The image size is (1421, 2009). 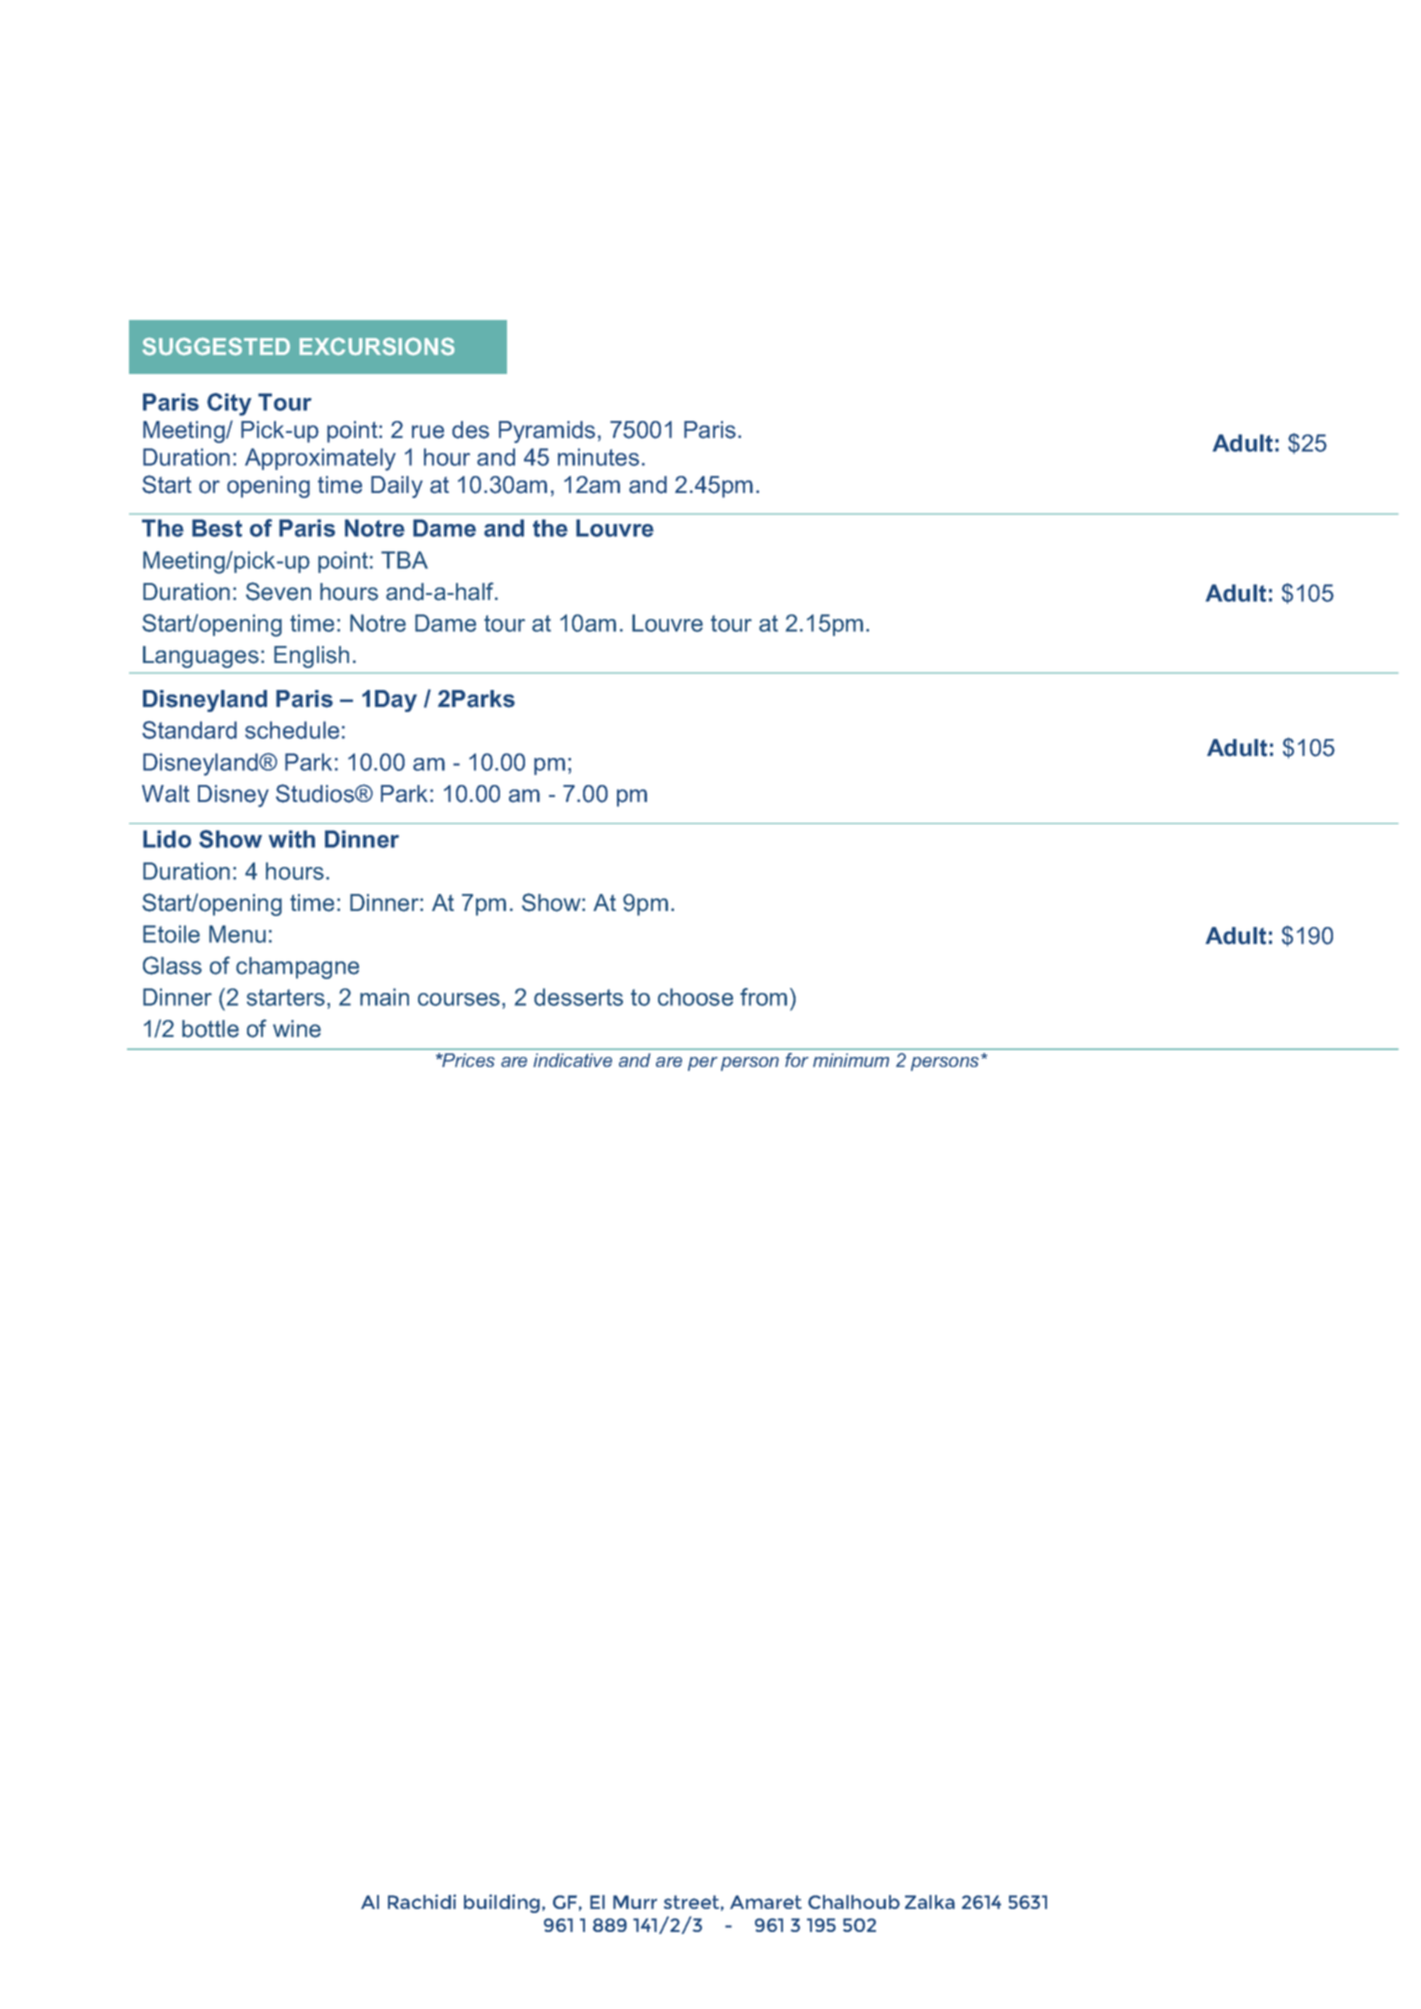 I want to click on bottle, so click(x=210, y=1029).
